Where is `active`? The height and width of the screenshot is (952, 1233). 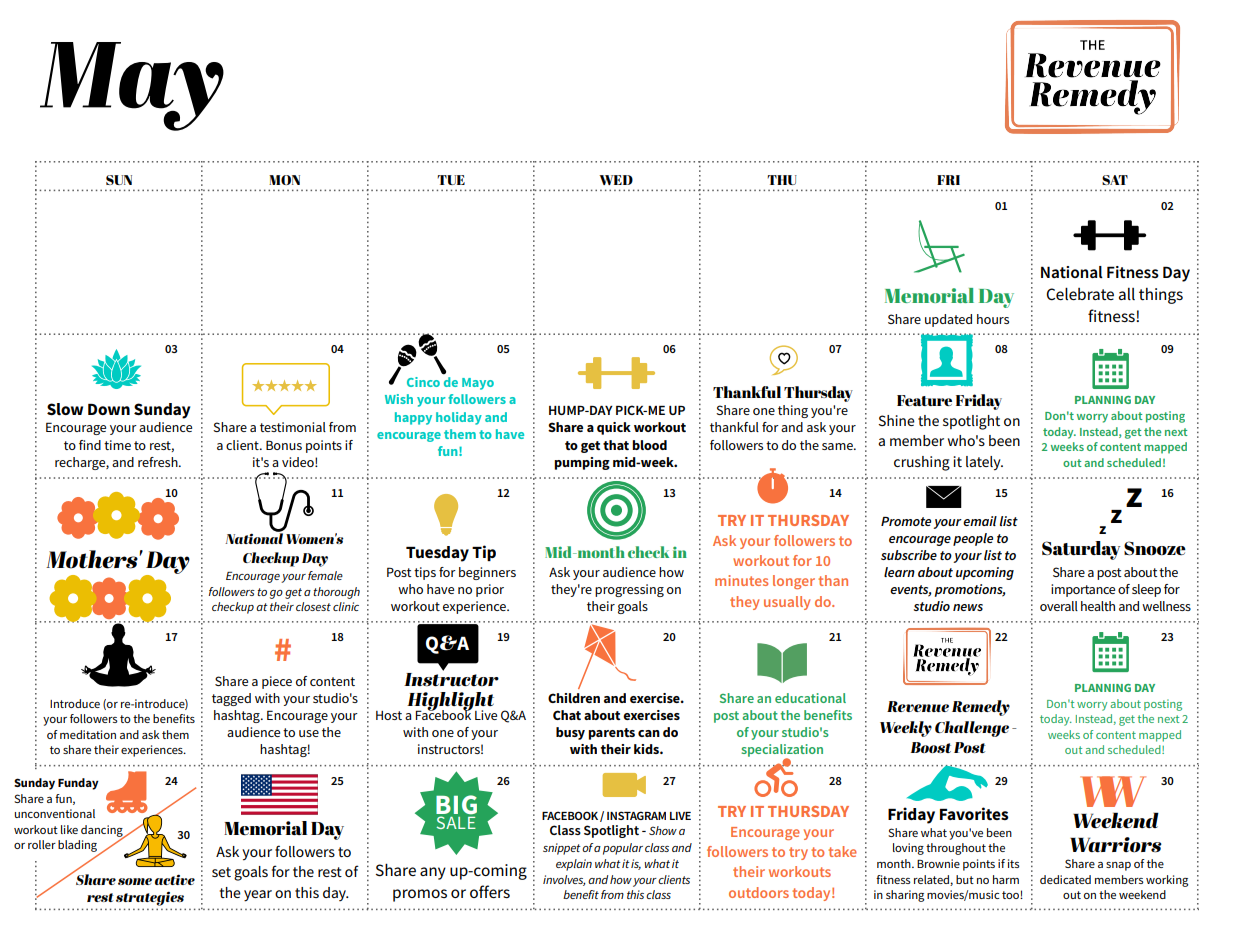
active is located at coordinates (175, 879).
